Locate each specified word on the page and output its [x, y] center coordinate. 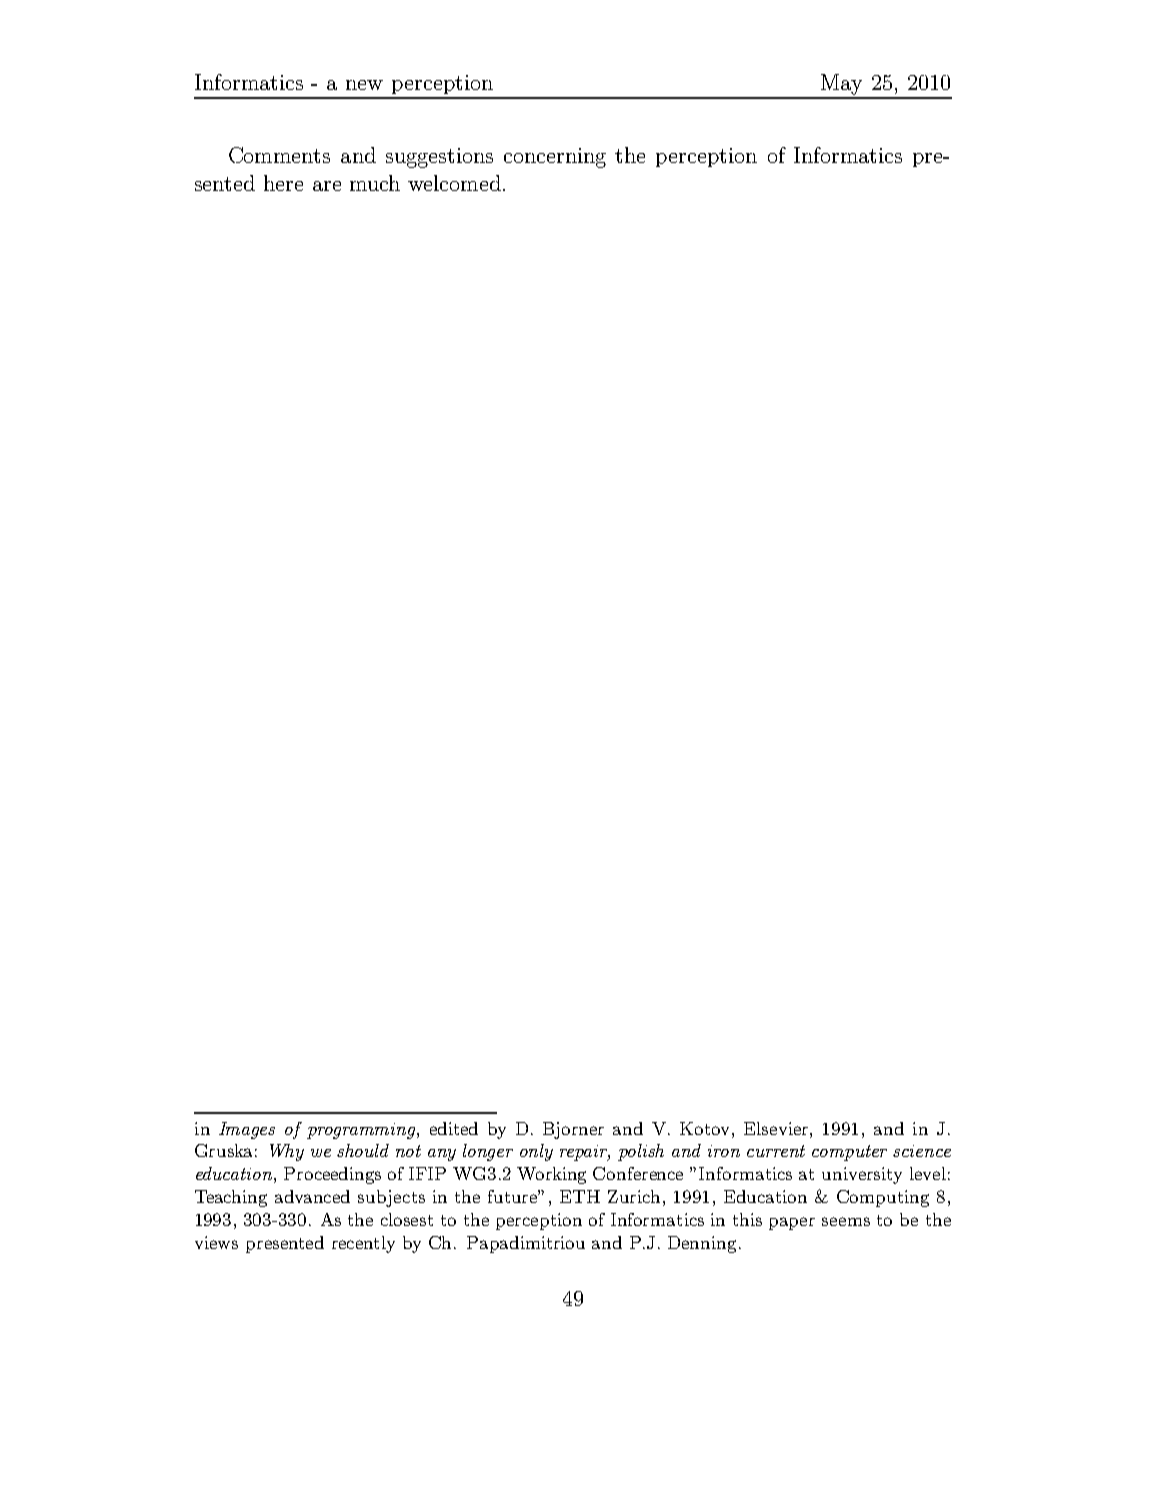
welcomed [454, 183]
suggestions [439, 158]
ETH [580, 1196]
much [375, 183]
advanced [312, 1196]
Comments [279, 155]
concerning [555, 158]
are [327, 186]
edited [454, 1128]
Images [247, 1130]
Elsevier [777, 1128]
